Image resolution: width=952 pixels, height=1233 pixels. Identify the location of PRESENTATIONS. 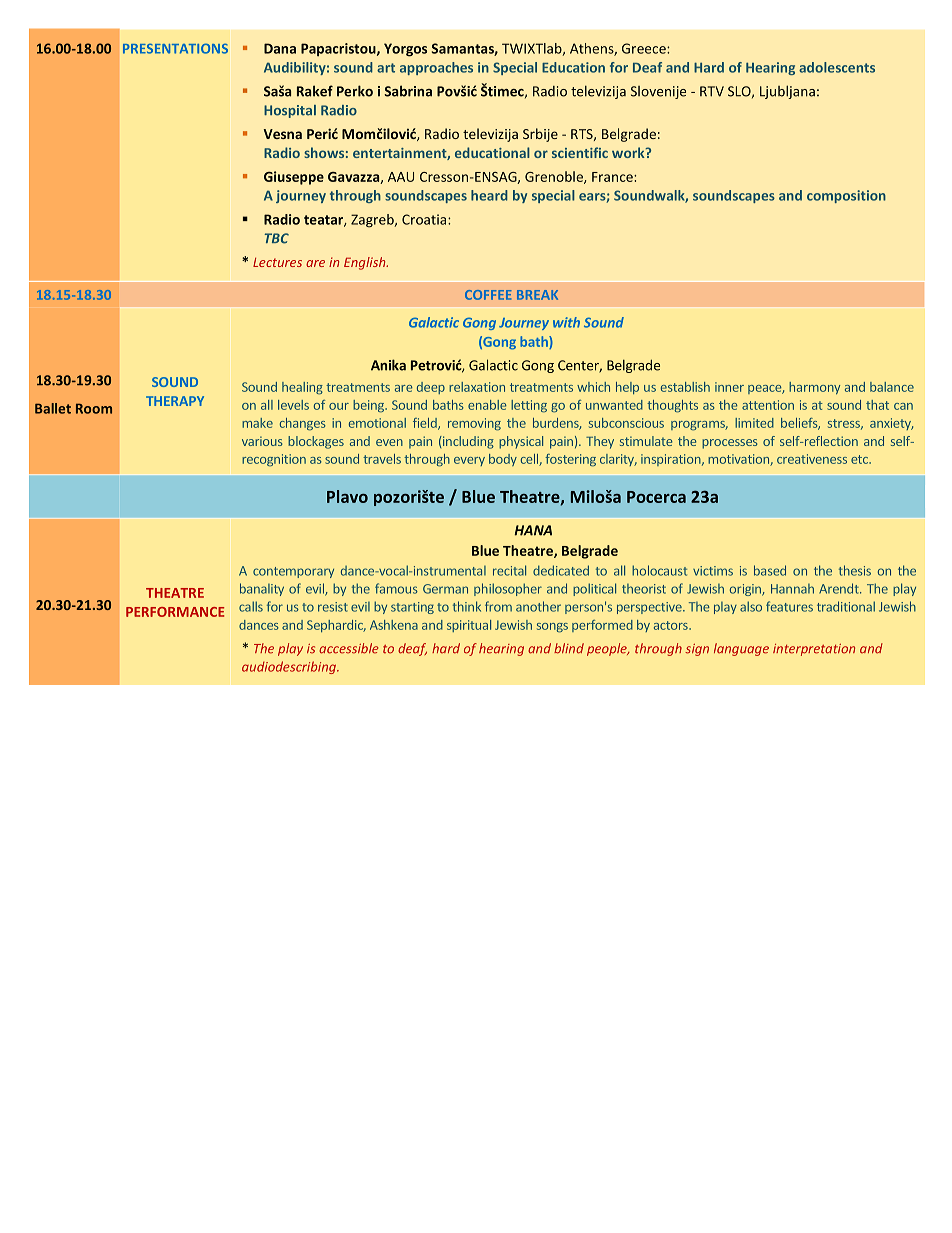
(175, 48).
